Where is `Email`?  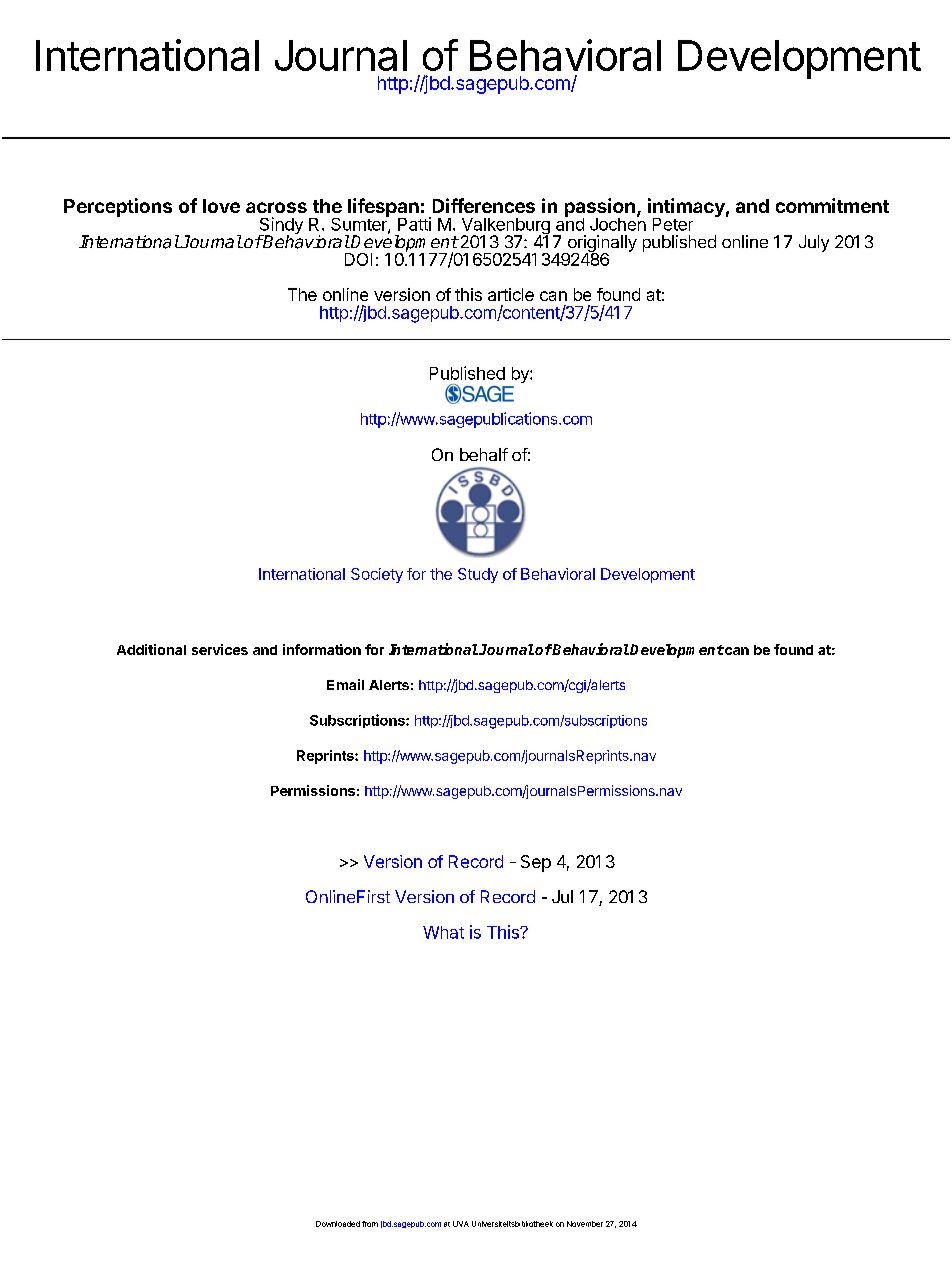
Email is located at coordinates (345, 684).
